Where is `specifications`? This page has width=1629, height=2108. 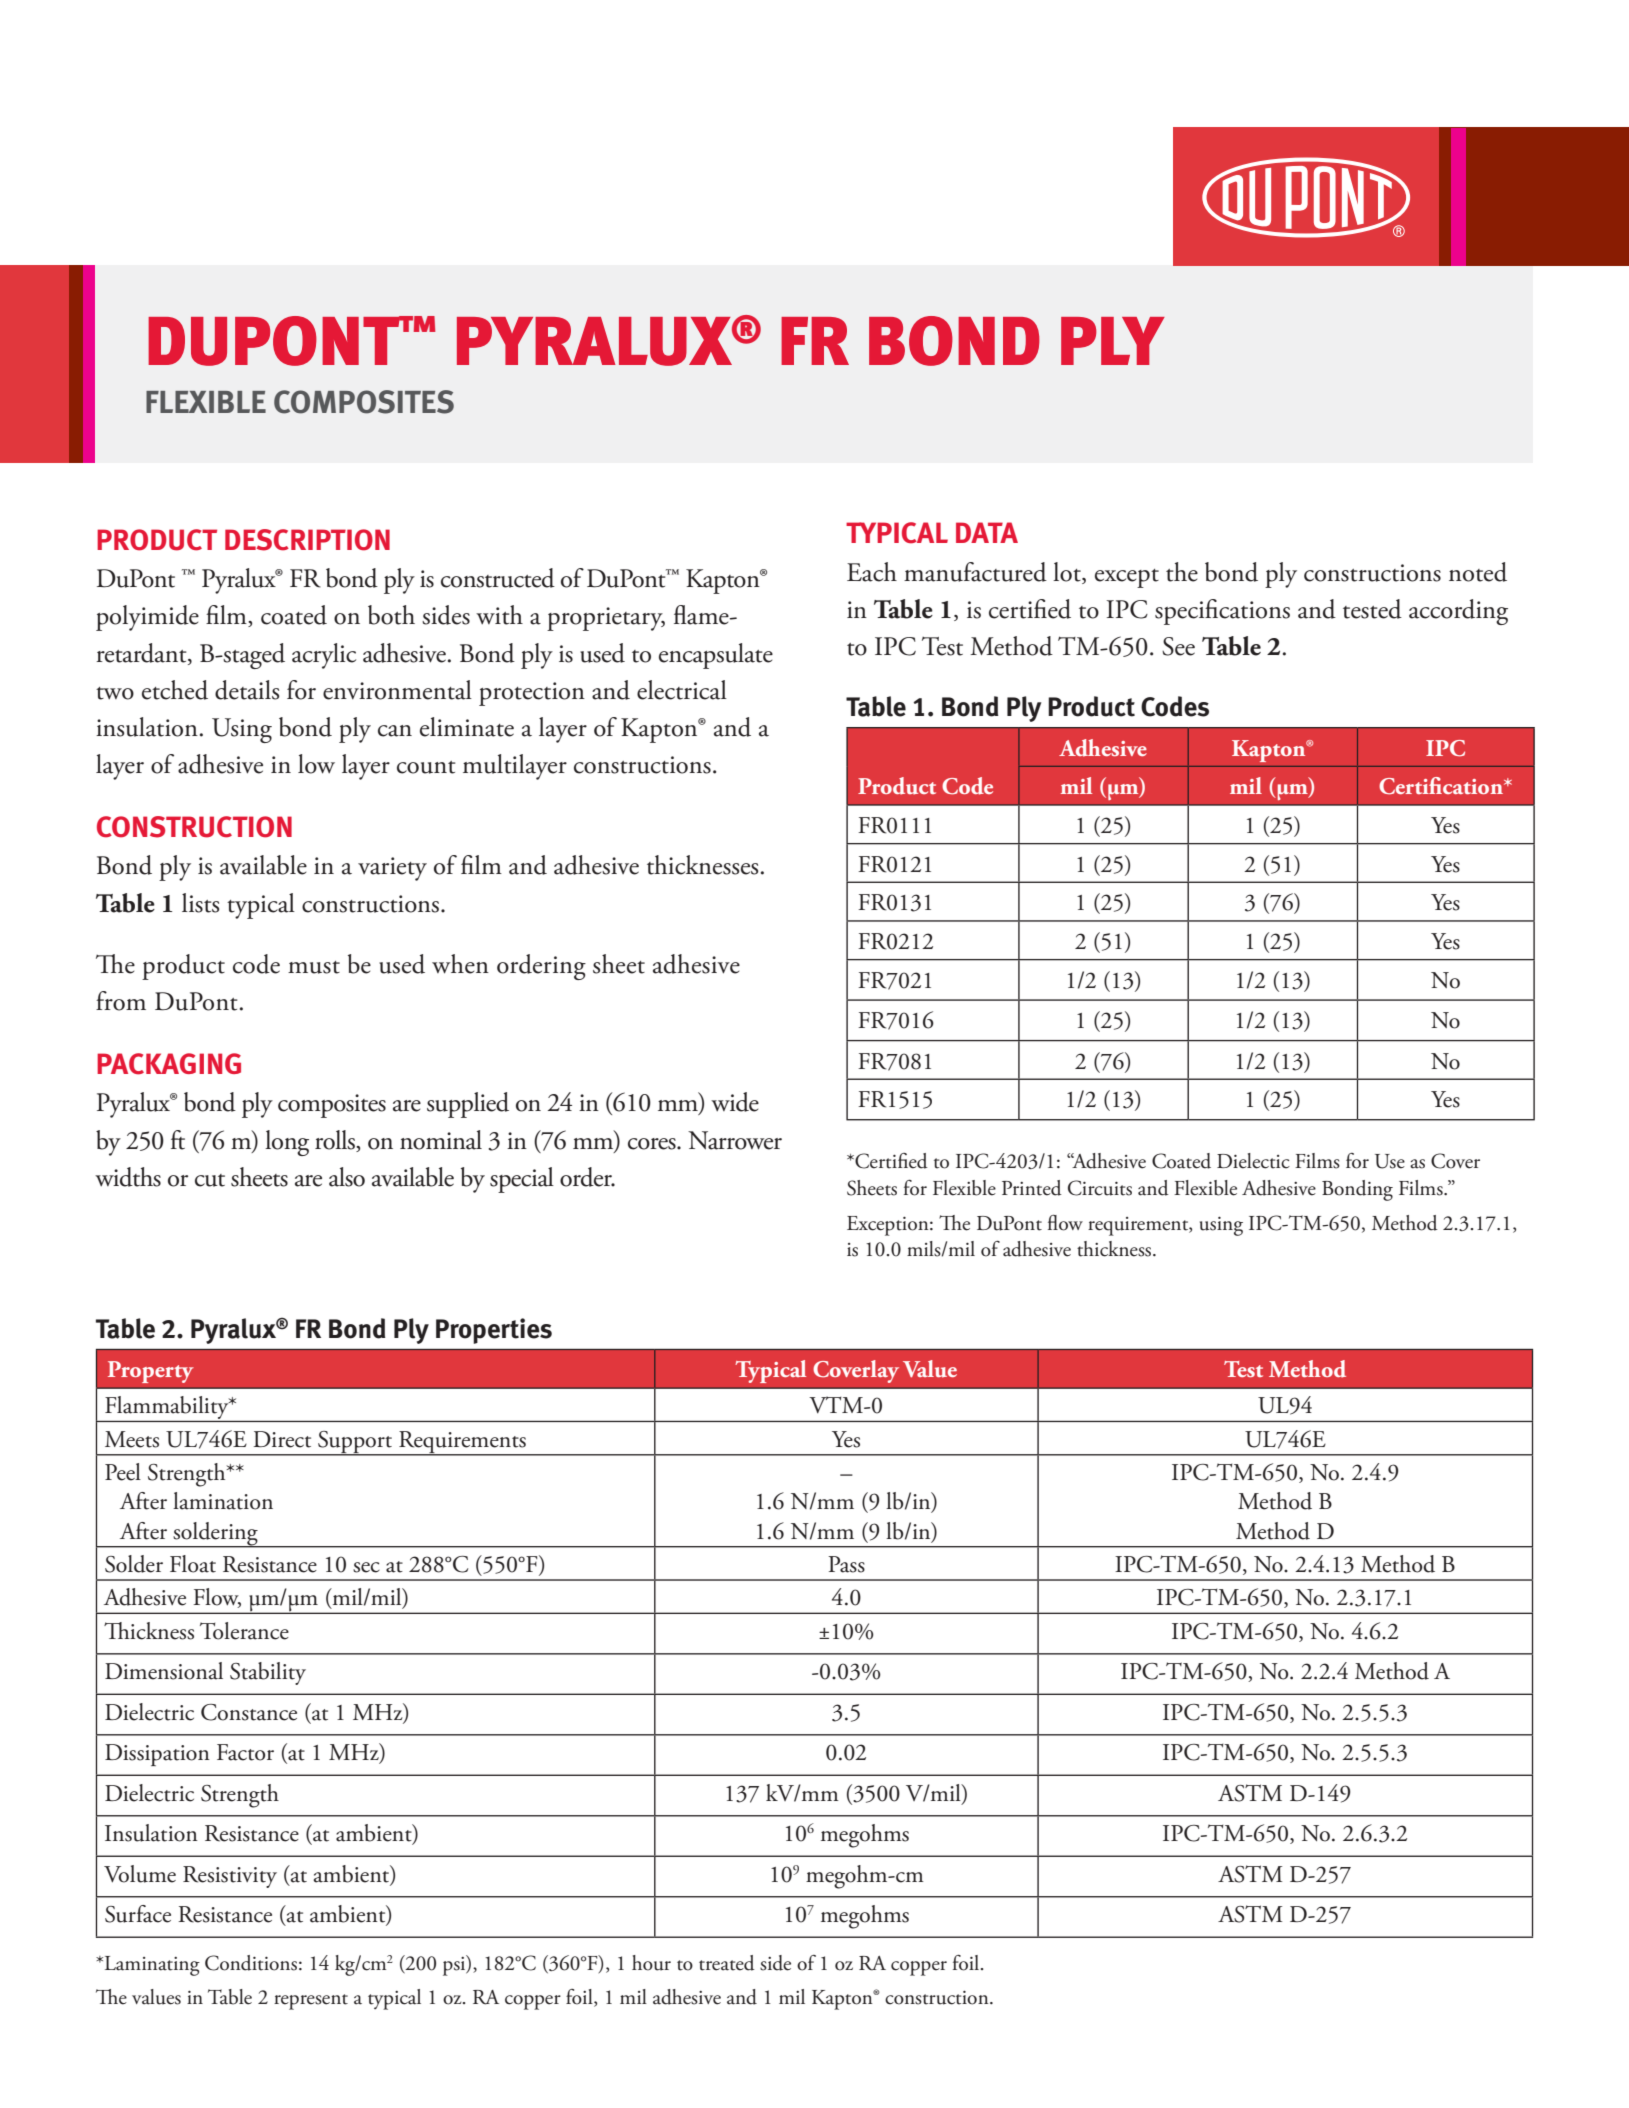 specifications is located at coordinates (1222, 612).
